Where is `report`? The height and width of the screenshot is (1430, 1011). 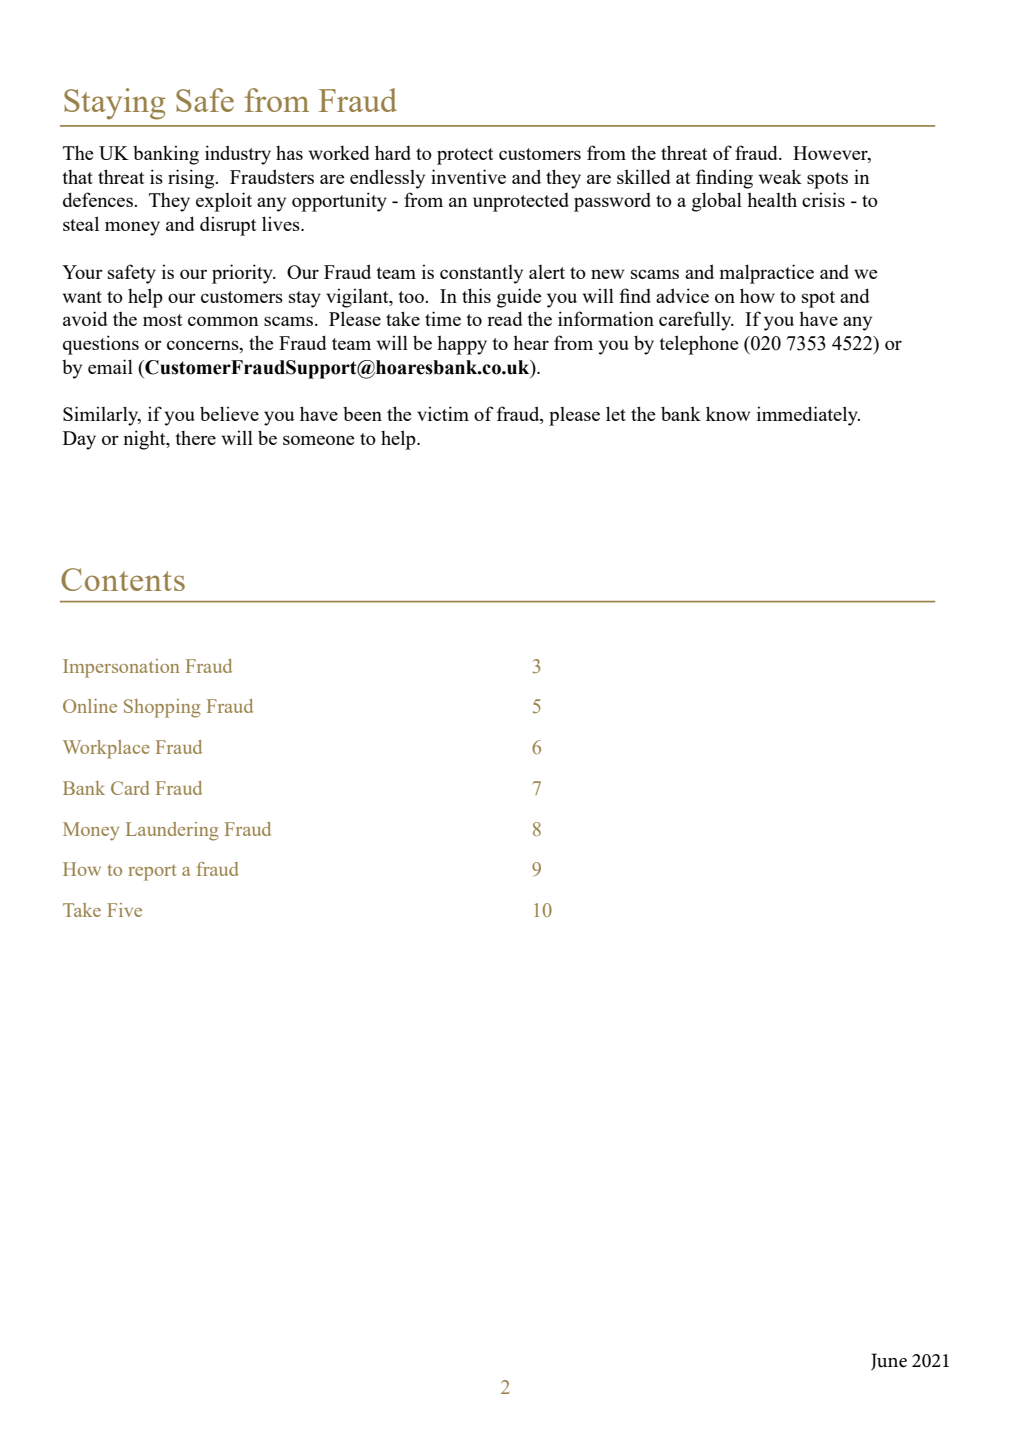
report is located at coordinates (152, 873).
